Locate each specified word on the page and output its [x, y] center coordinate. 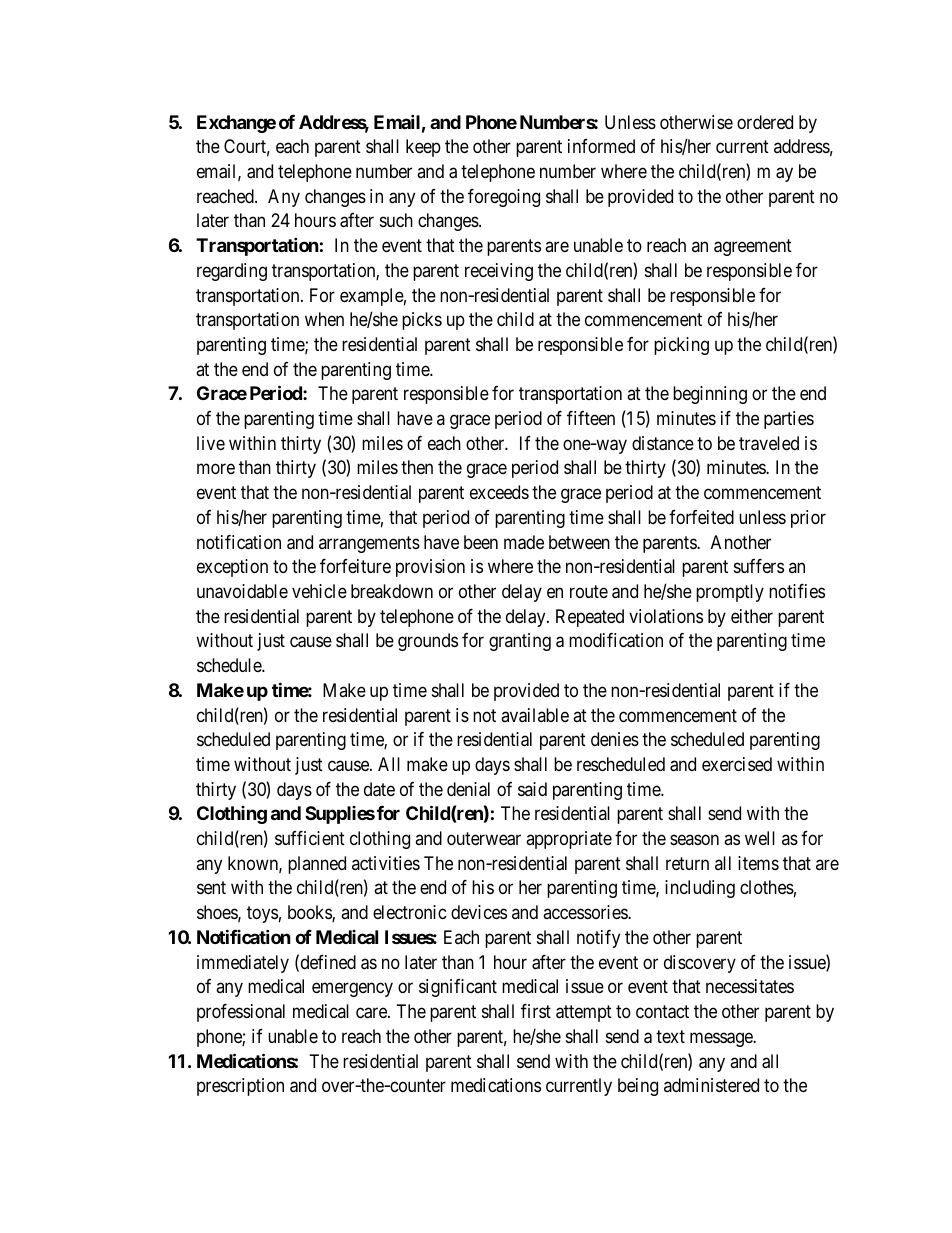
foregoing [504, 198]
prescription [240, 1087]
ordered [765, 122]
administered [711, 1085]
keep [423, 148]
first [536, 1011]
